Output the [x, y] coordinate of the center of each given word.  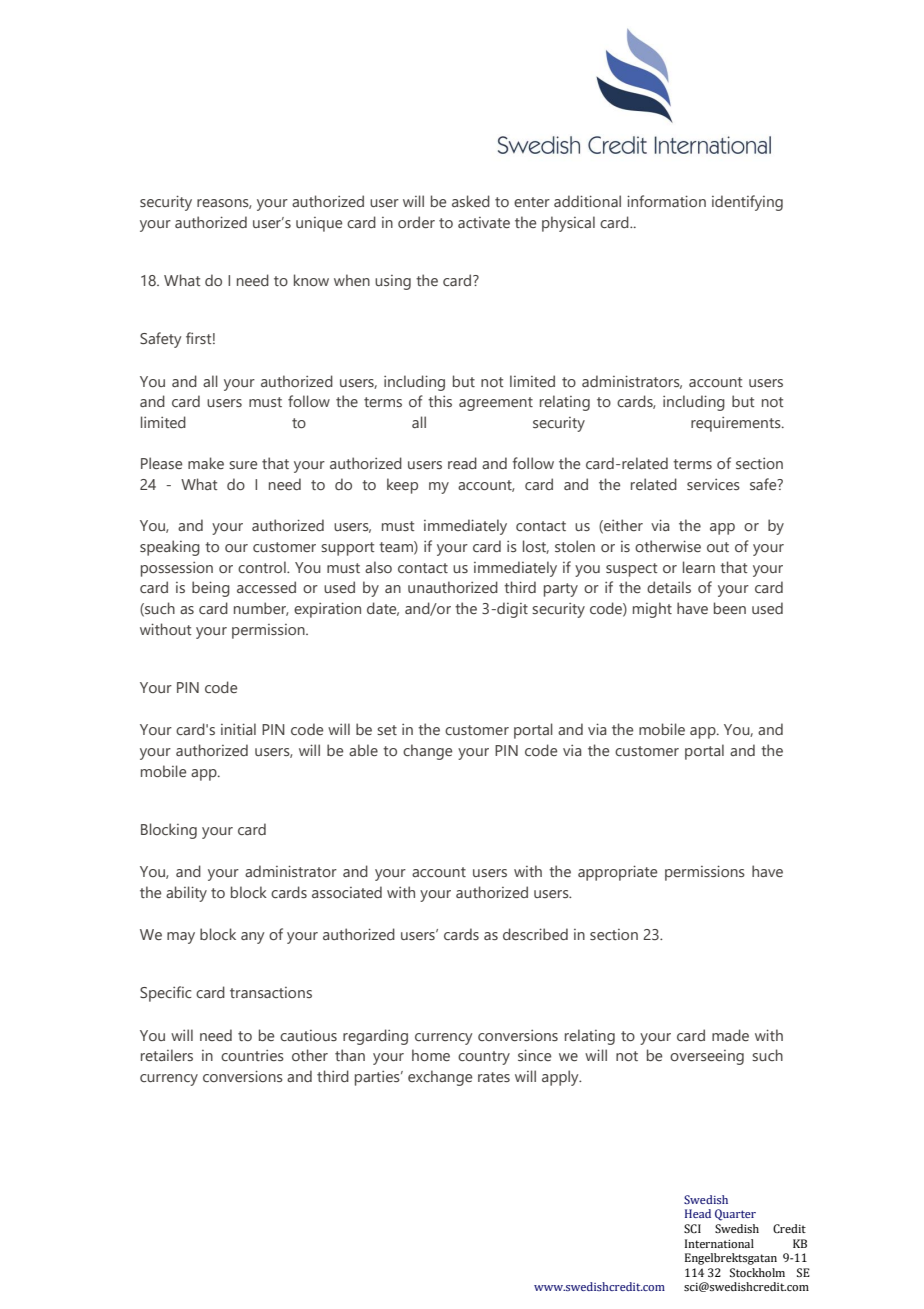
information [666, 201]
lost [536, 547]
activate [484, 222]
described [535, 934]
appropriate [617, 873]
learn [699, 567]
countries [252, 1055]
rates [494, 1077]
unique [319, 224]
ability [186, 894]
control [263, 567]
